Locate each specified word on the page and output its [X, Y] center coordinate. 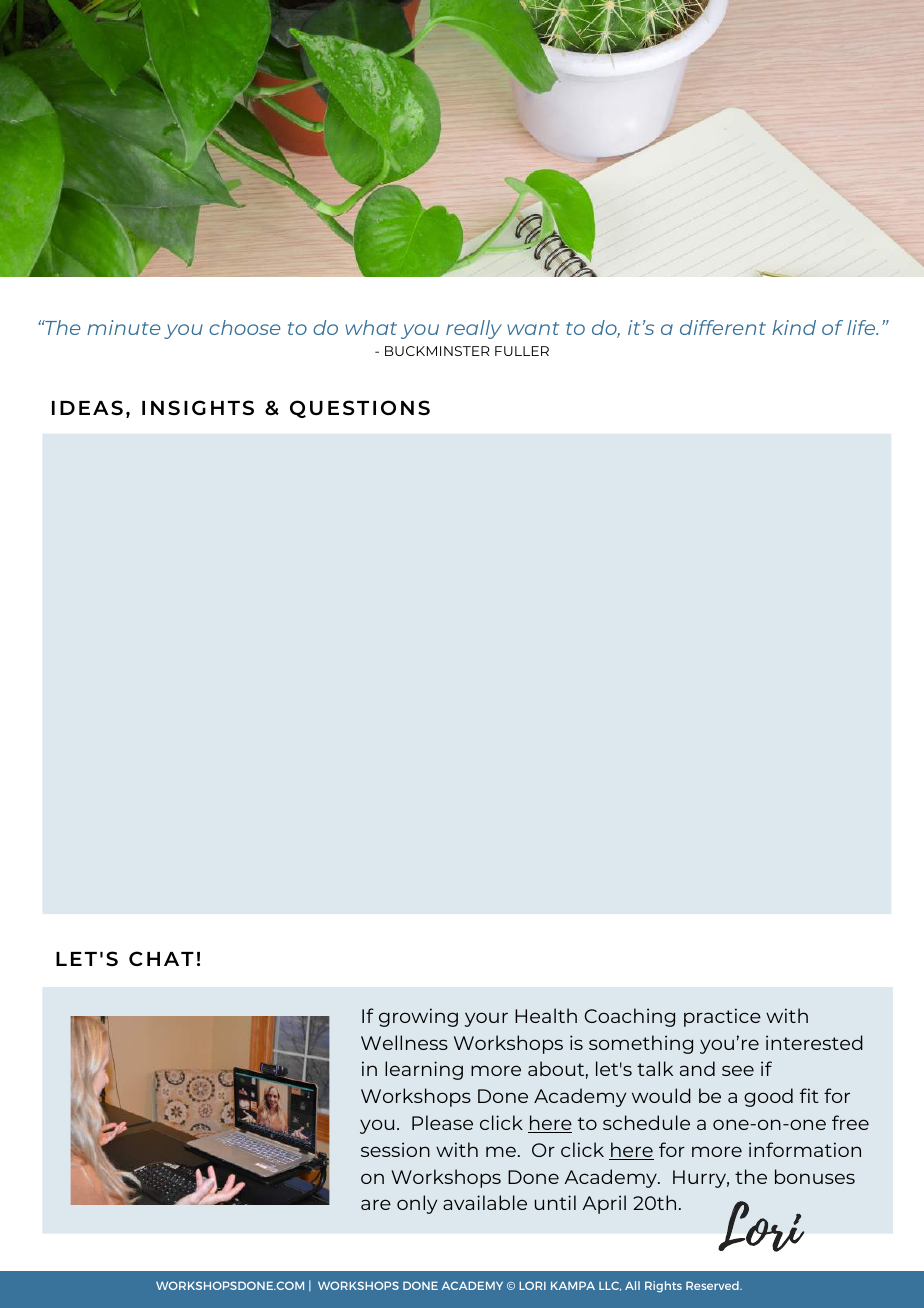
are [376, 1204]
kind [794, 327]
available [485, 1202]
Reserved [713, 1285]
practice [722, 1017]
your [486, 1019]
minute [123, 327]
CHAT [161, 958]
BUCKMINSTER [437, 351]
